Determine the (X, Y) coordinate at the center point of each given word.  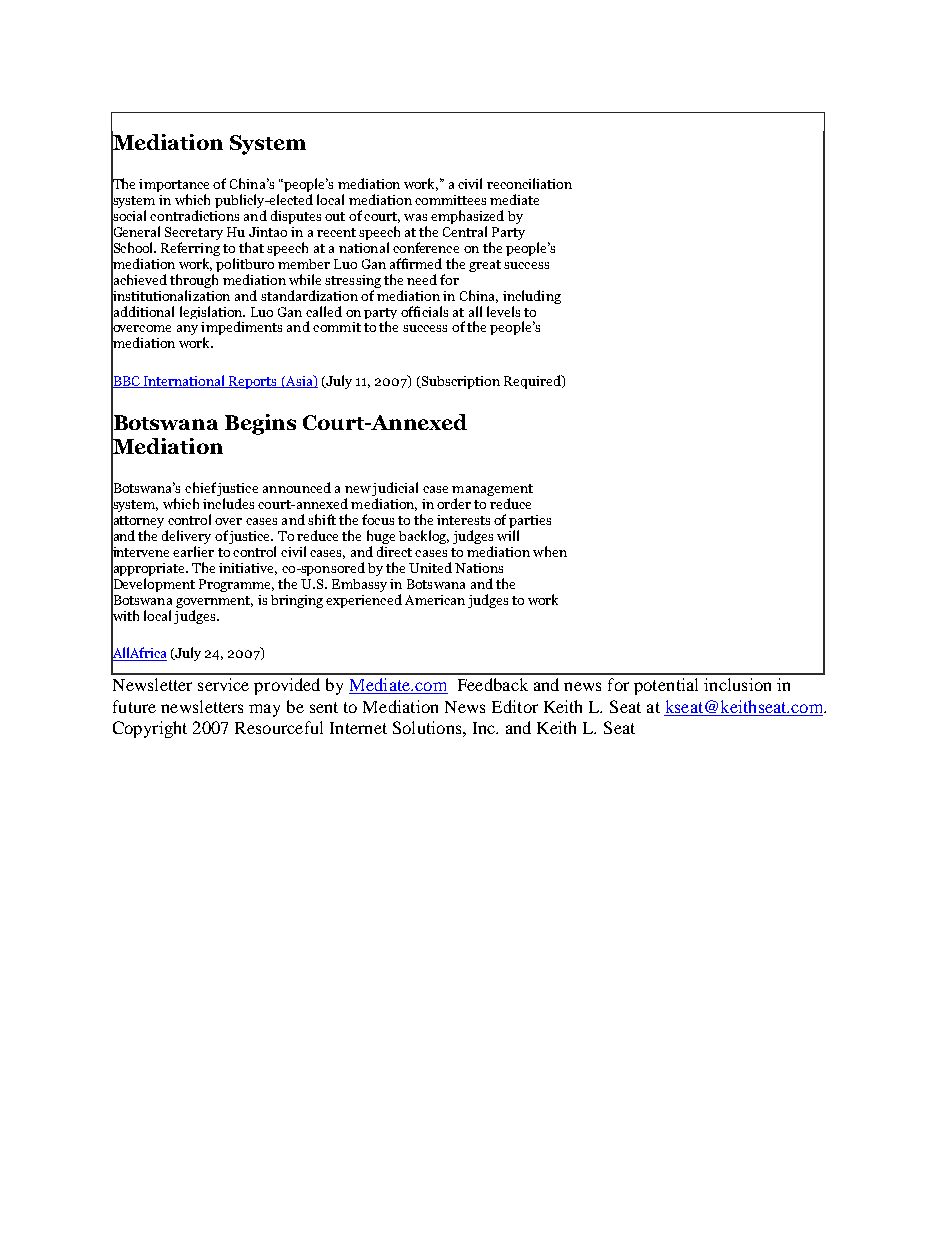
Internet (358, 728)
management (492, 491)
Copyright (150, 729)
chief (200, 487)
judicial (395, 490)
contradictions (194, 215)
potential (666, 686)
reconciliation (529, 183)
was (415, 217)
